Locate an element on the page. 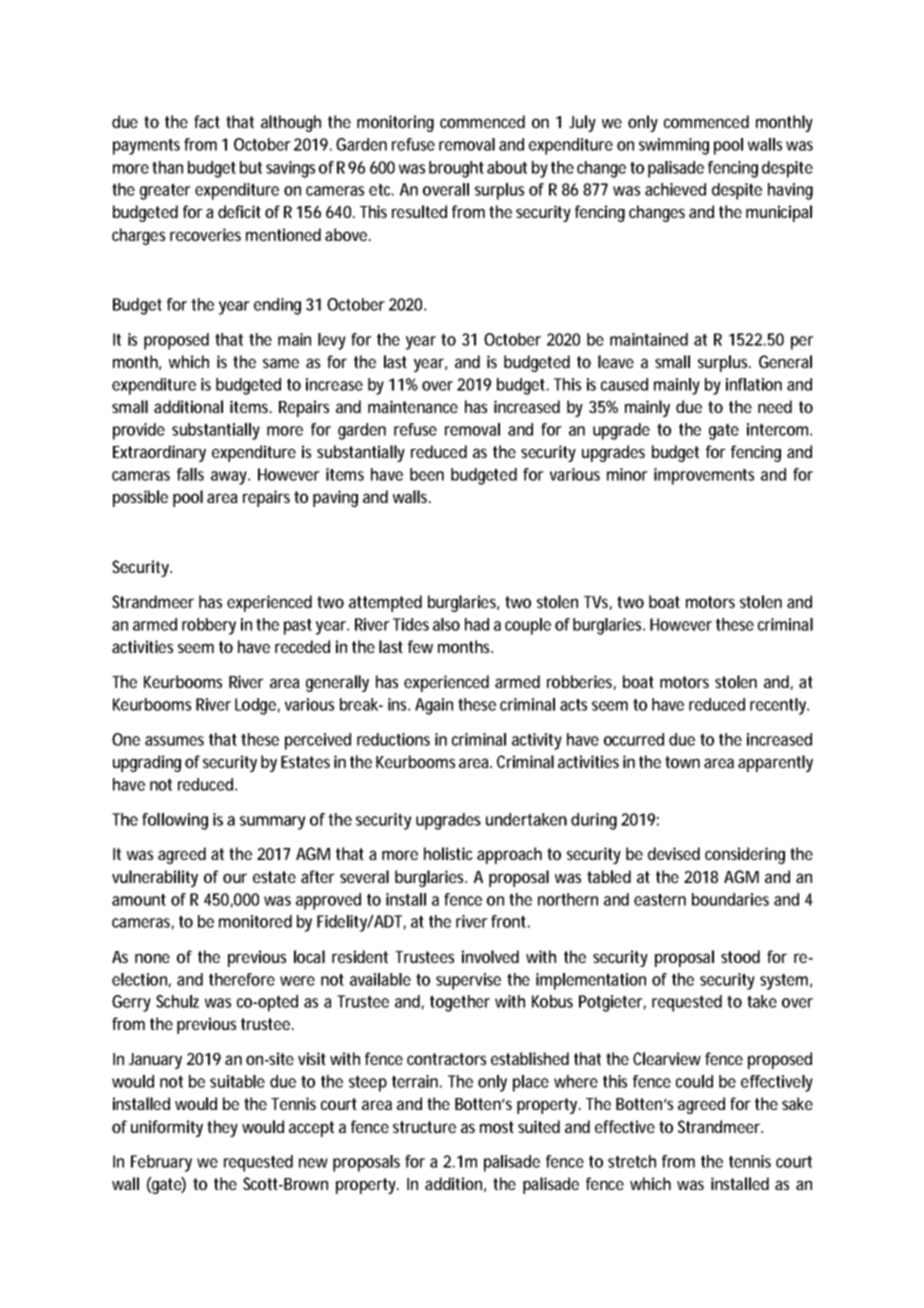 The height and width of the image is (1308, 924). could is located at coordinates (694, 1081).
